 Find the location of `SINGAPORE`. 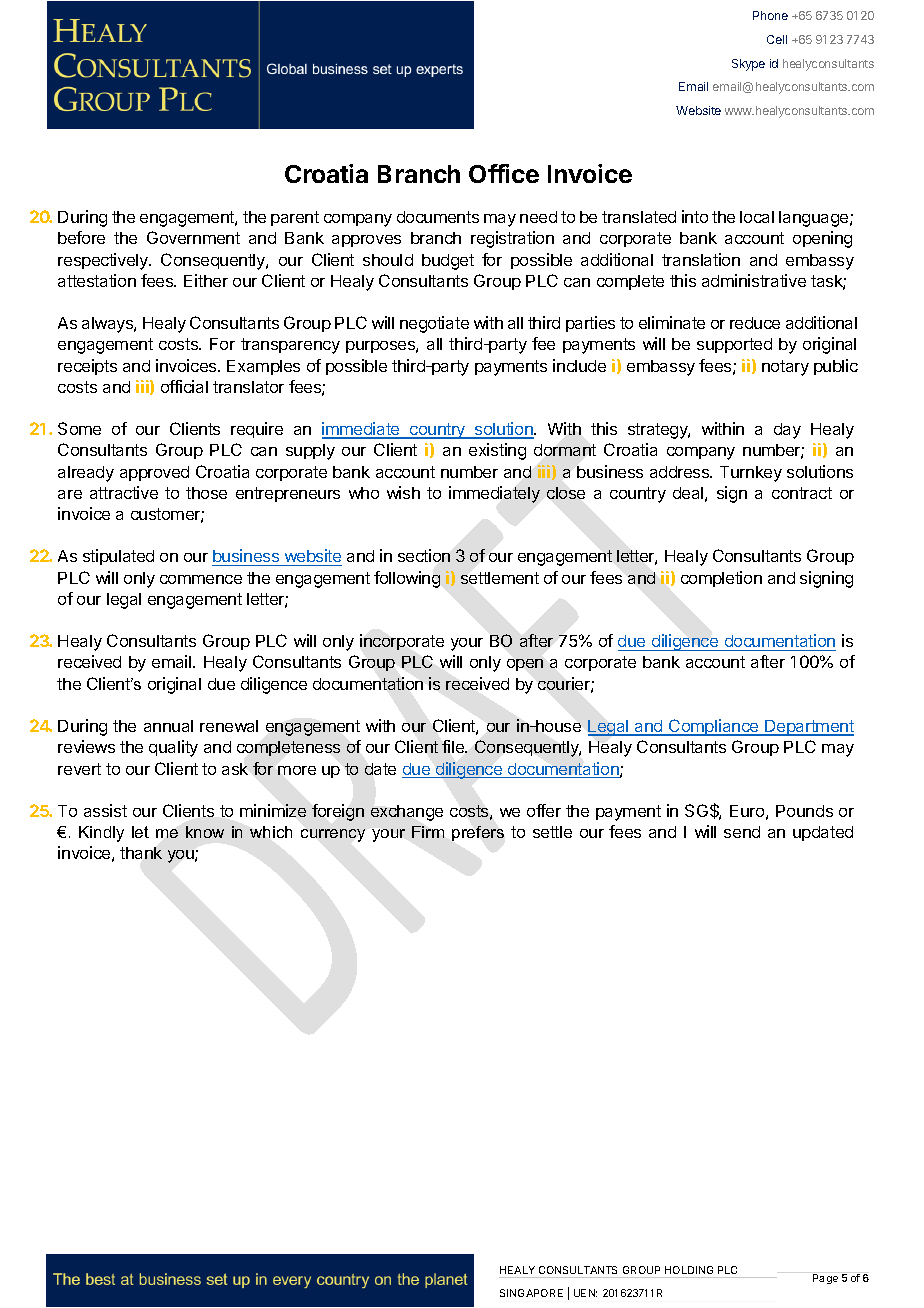

SINGAPORE is located at coordinates (531, 1293).
